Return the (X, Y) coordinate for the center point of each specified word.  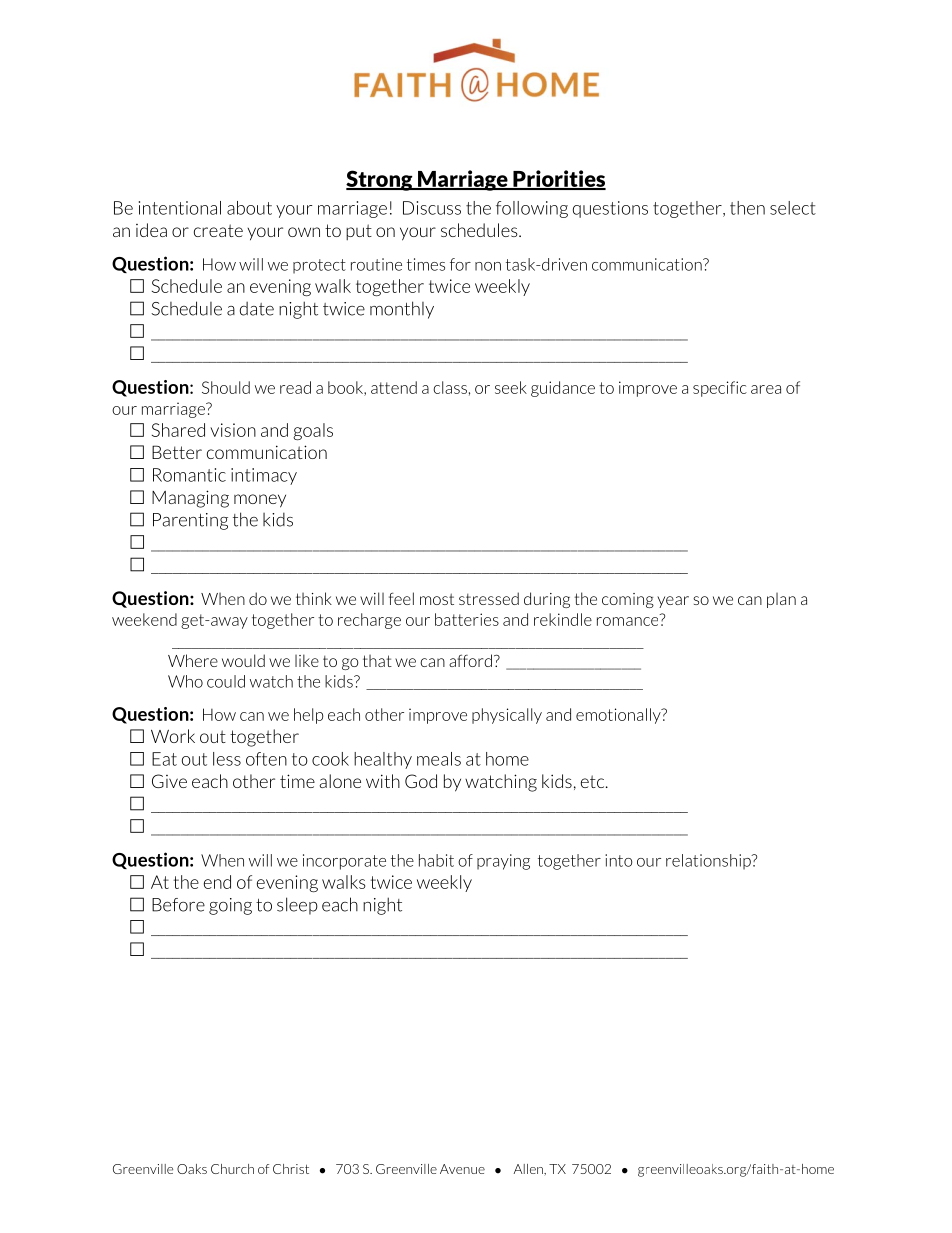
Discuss (432, 208)
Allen (529, 1169)
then (747, 208)
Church (232, 1169)
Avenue (462, 1169)
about (249, 208)
